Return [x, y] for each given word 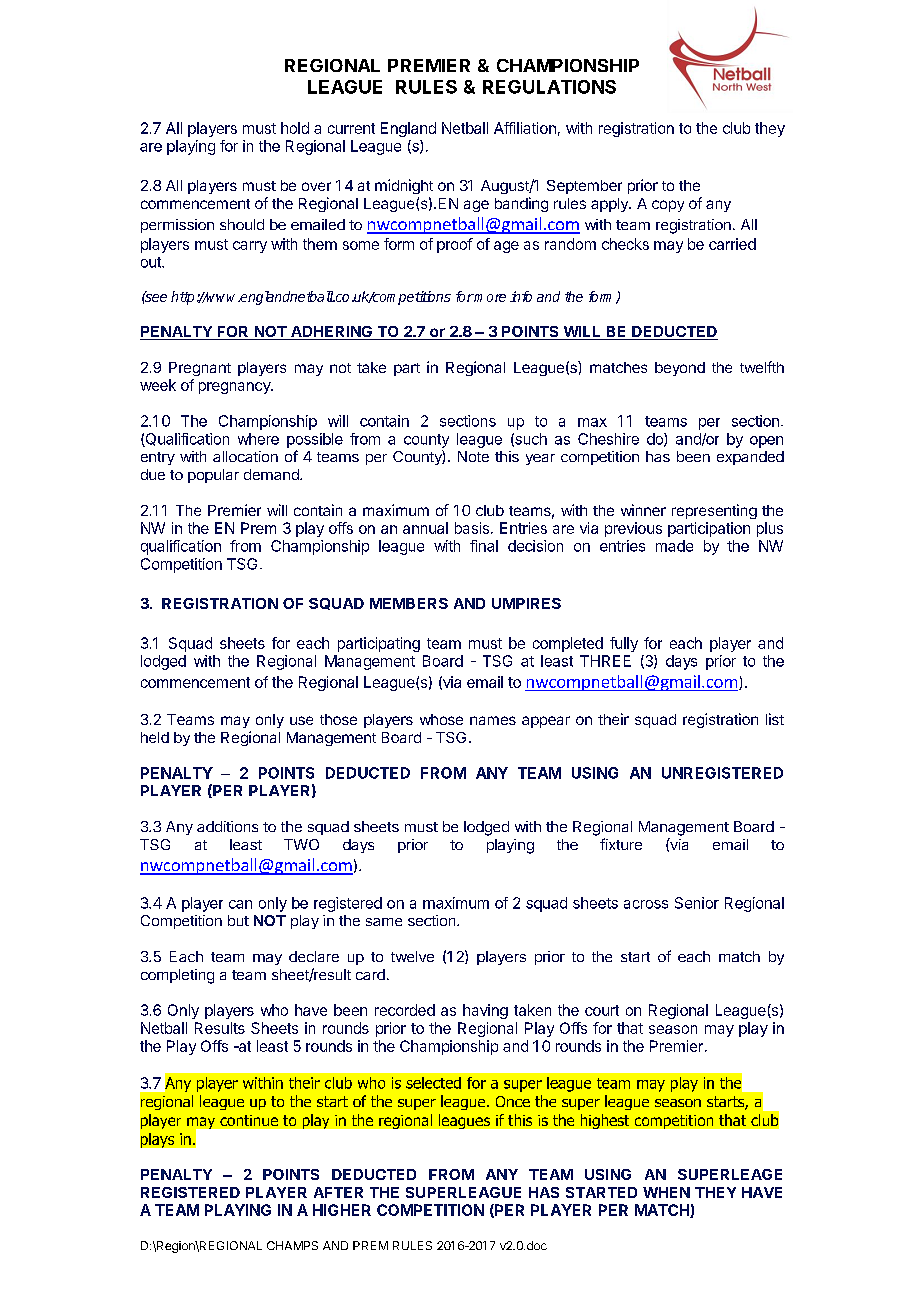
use [301, 720]
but [238, 920]
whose [441, 719]
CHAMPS [292, 1245]
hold [295, 128]
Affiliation [525, 128]
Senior [697, 903]
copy [668, 206]
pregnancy [235, 388]
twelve [412, 956]
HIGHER [342, 1210]
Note [473, 456]
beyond [680, 369]
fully [624, 644]
